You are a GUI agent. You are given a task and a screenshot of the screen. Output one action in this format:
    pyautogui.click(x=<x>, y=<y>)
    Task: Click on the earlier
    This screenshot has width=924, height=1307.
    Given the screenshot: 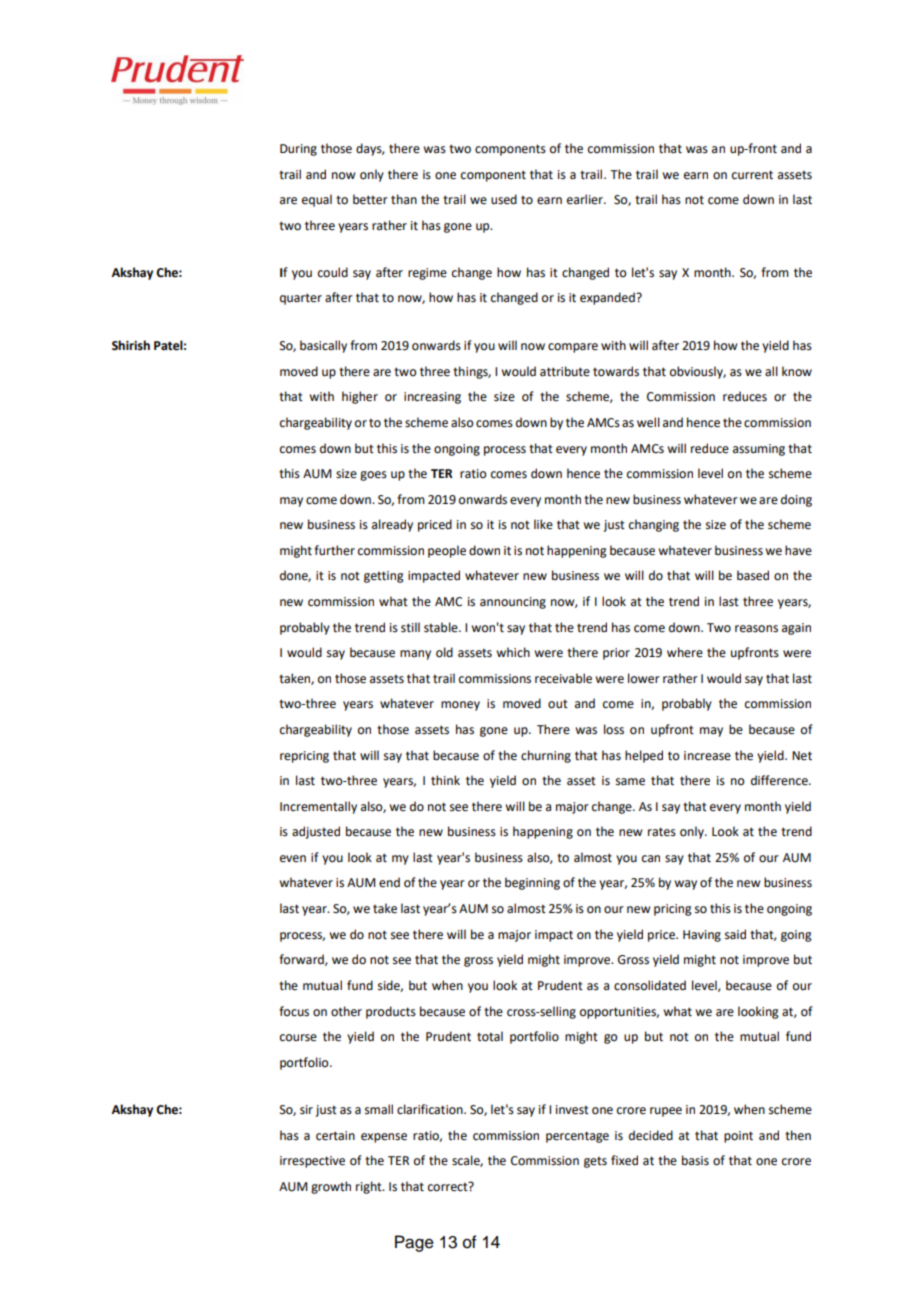 What is the action you would take?
    pyautogui.click(x=586, y=199)
